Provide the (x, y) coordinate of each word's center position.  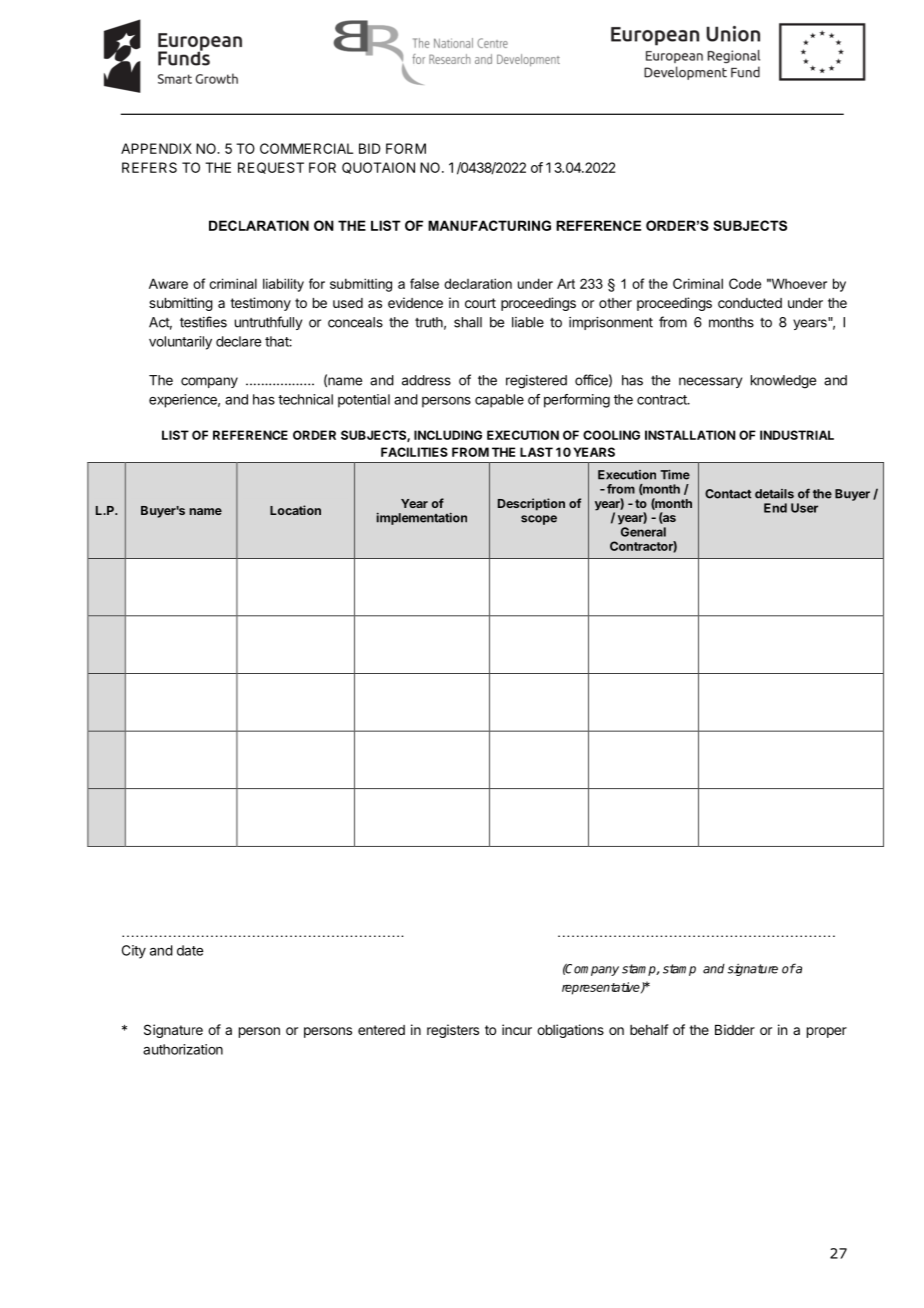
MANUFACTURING (489, 225)
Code (745, 283)
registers (453, 1031)
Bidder (735, 1029)
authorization (183, 1049)
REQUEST (271, 168)
